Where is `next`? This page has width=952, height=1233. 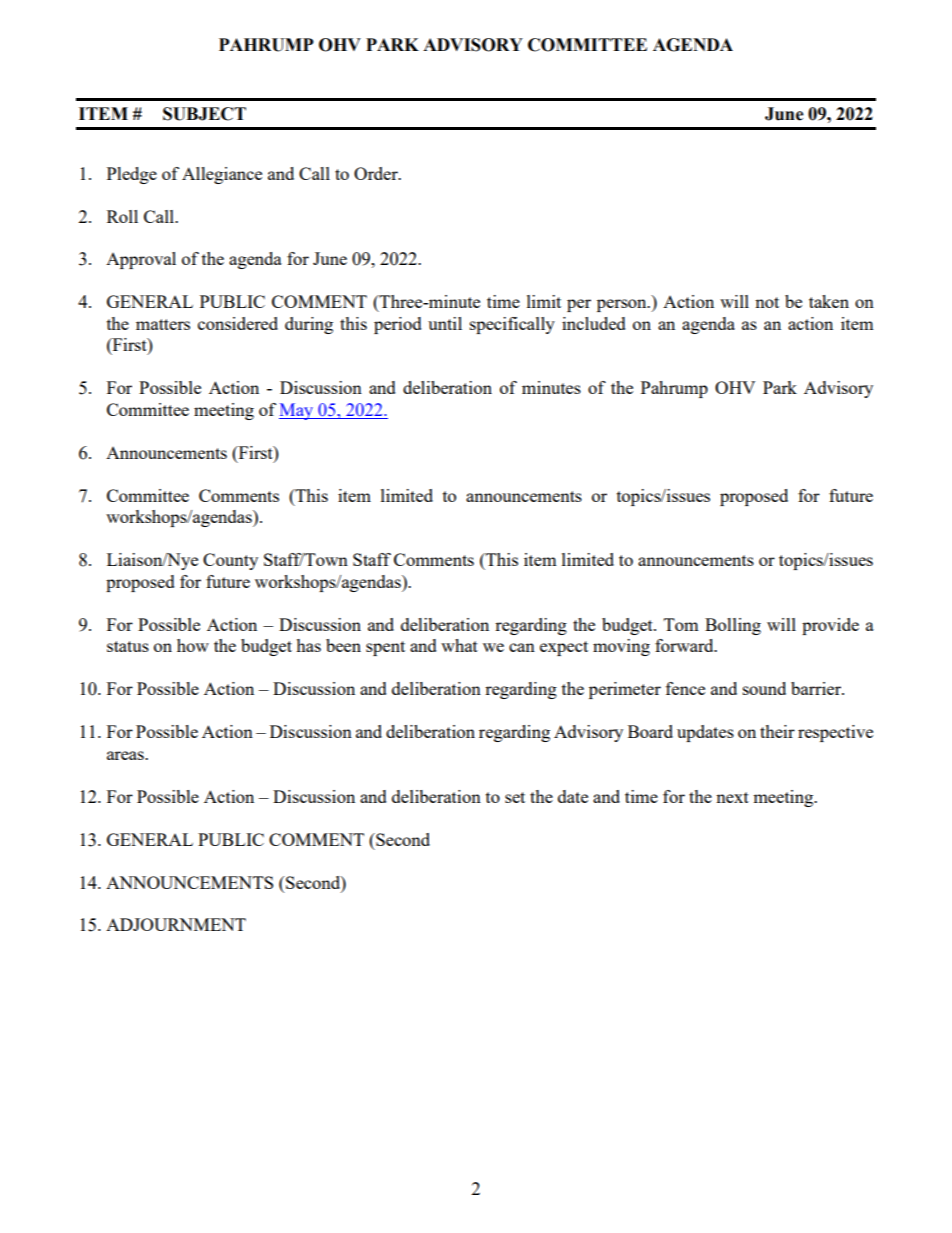
next is located at coordinates (732, 797).
